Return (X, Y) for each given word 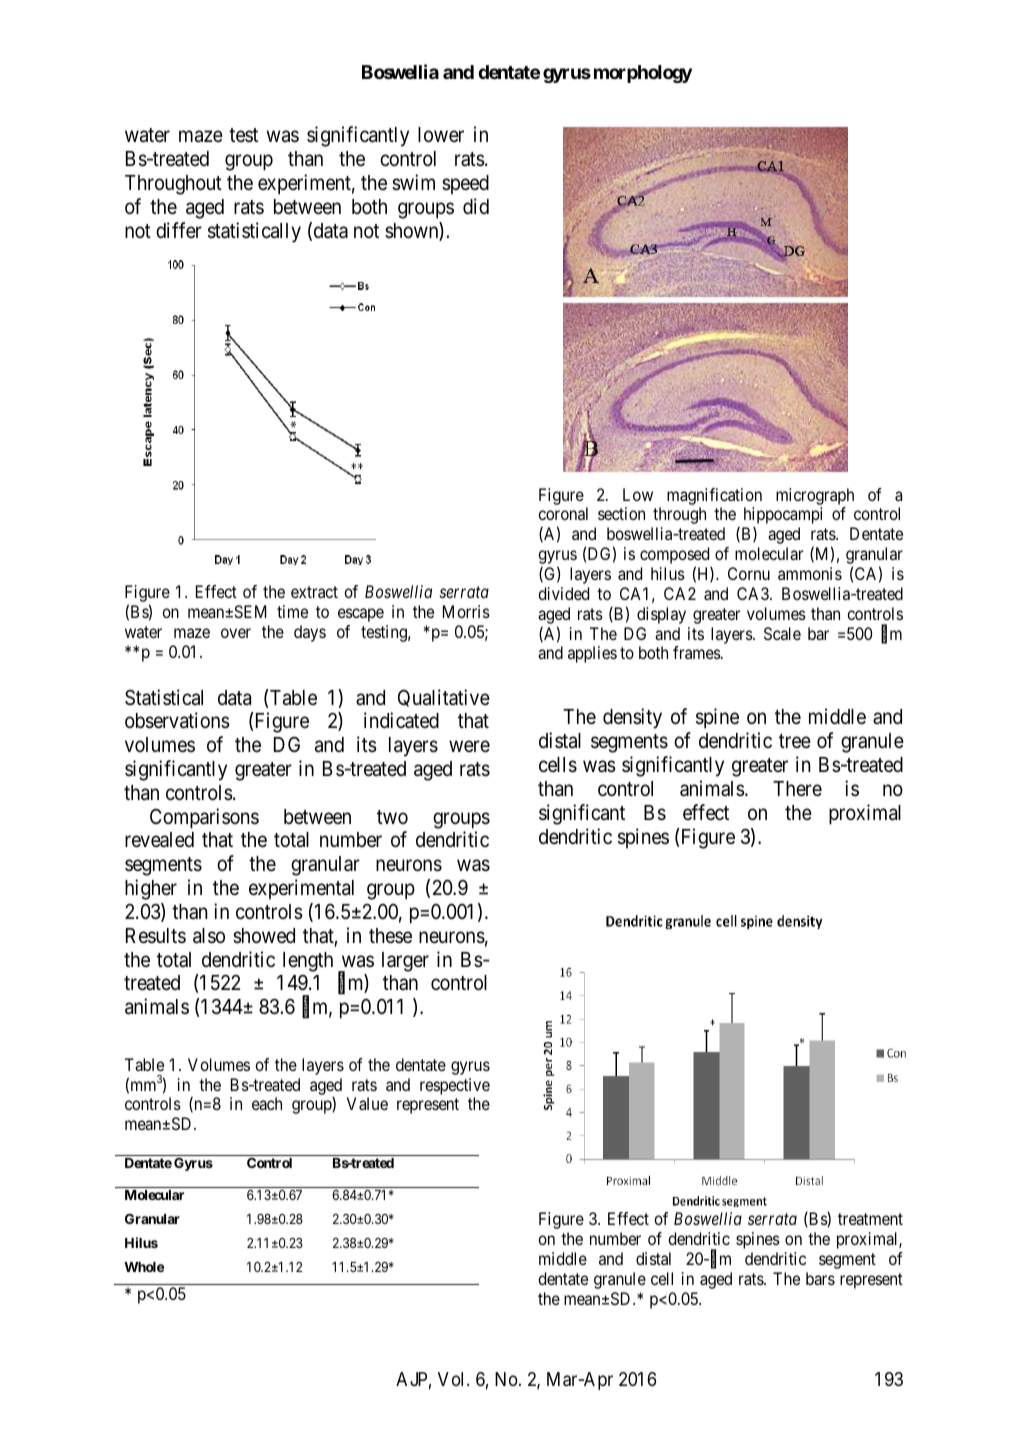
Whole (144, 1267)
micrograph (815, 496)
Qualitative (444, 698)
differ (179, 230)
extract (314, 592)
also (209, 936)
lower (441, 135)
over (236, 633)
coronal (563, 513)
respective (455, 1086)
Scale (782, 633)
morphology (643, 74)
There (797, 789)
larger (405, 962)
